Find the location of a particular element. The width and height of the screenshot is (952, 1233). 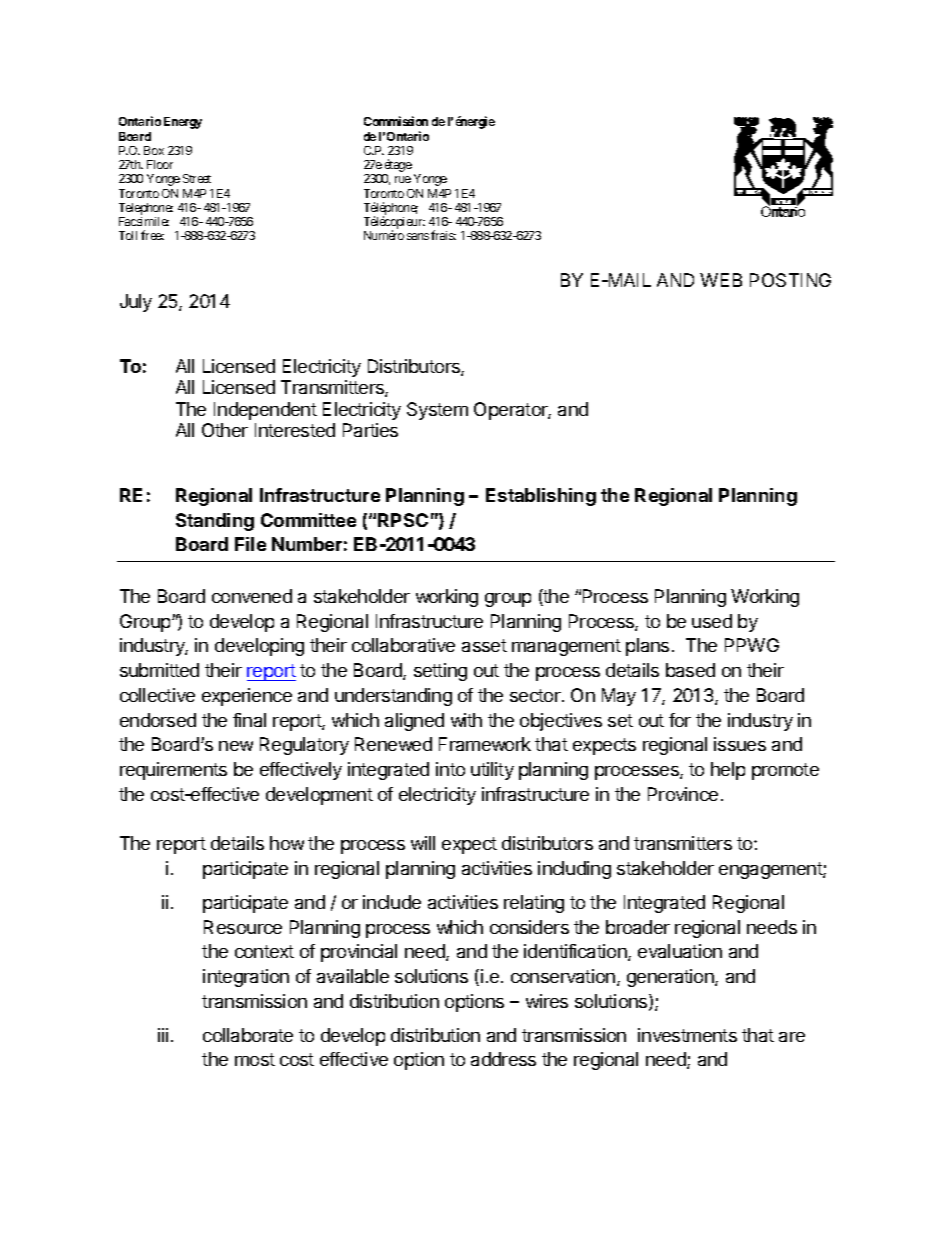

rue is located at coordinates (403, 179).
